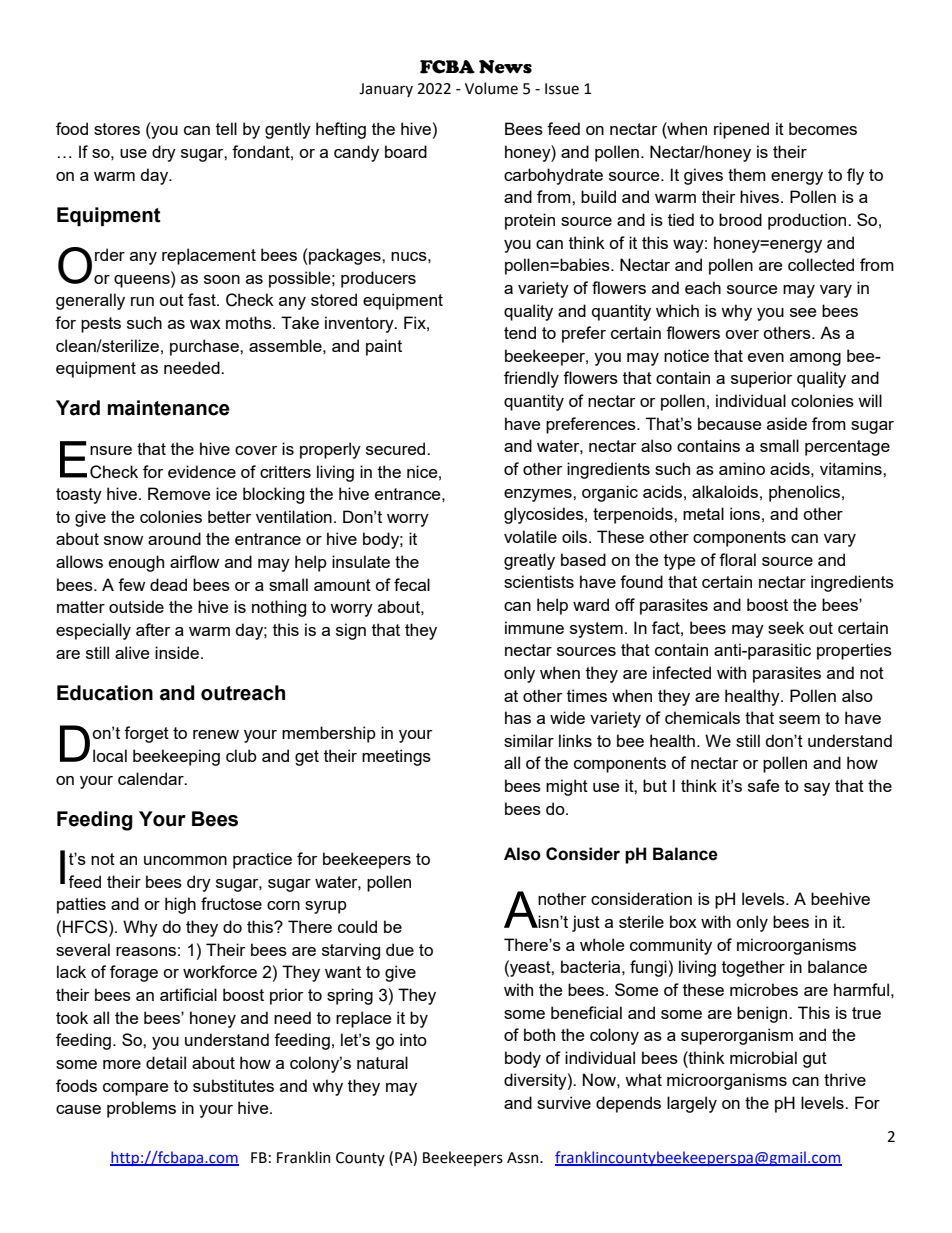  I want to click on ripened, so click(741, 130).
